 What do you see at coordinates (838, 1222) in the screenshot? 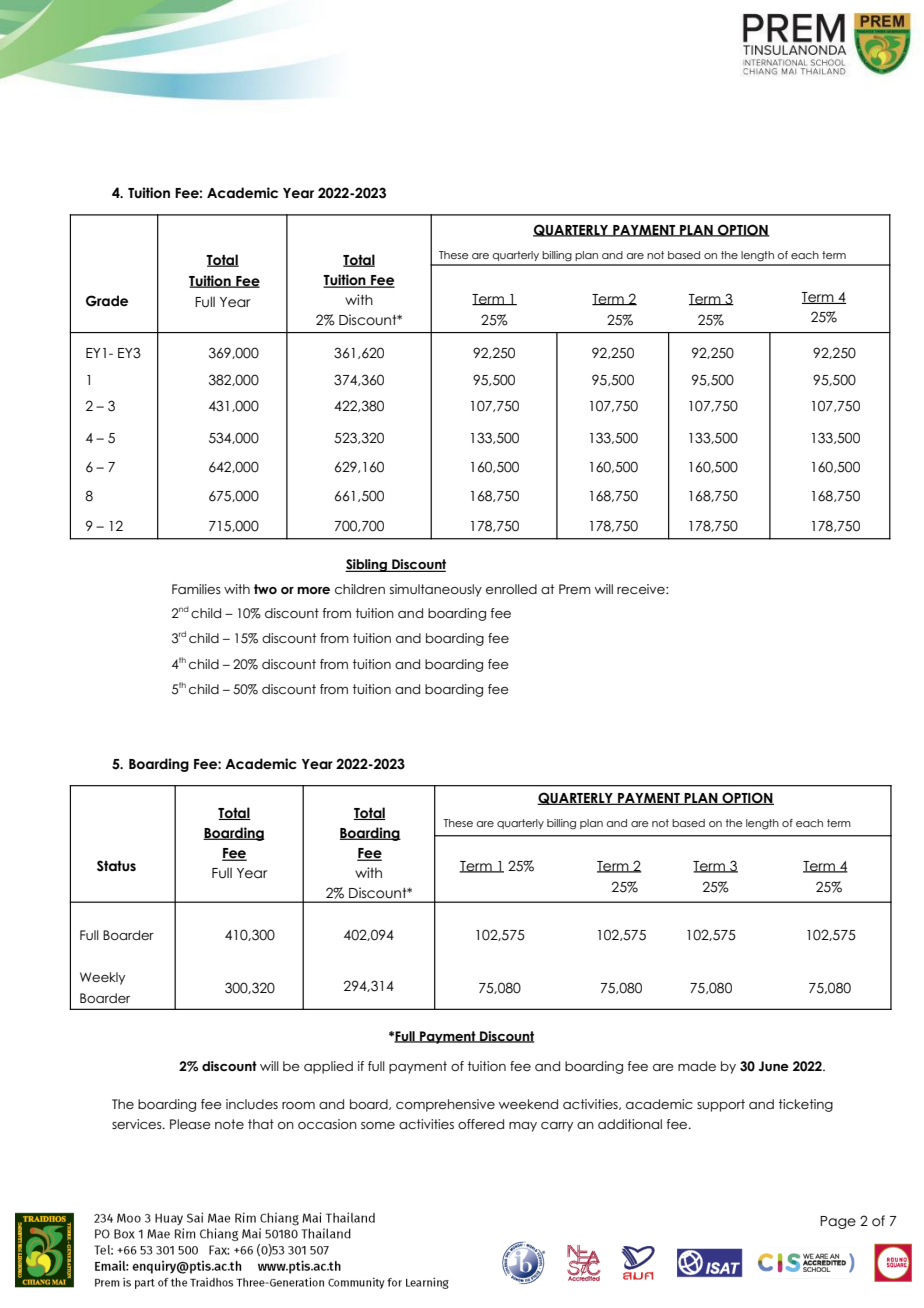
I see `Page` at bounding box center [838, 1222].
